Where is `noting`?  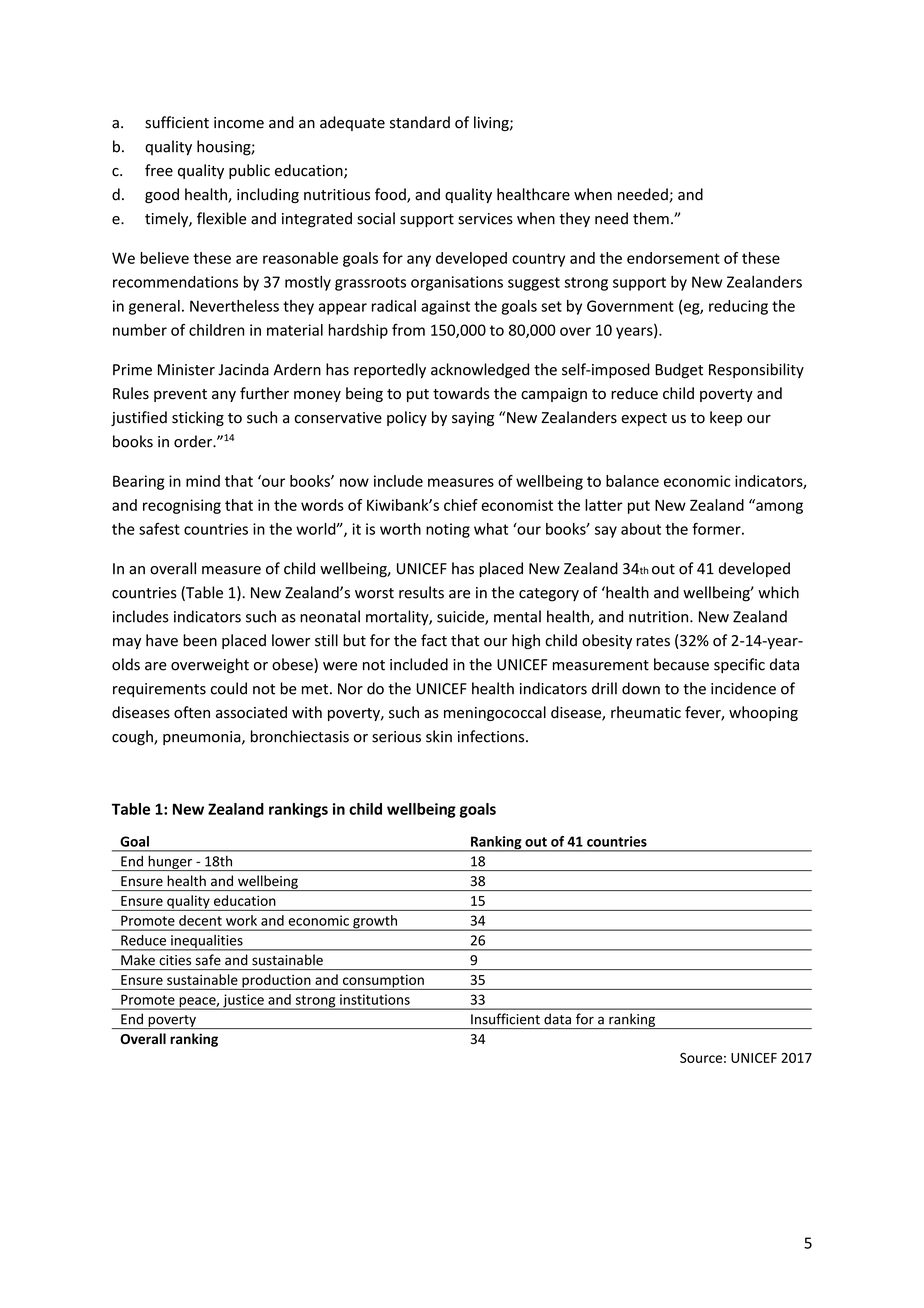
noting is located at coordinates (448, 530).
